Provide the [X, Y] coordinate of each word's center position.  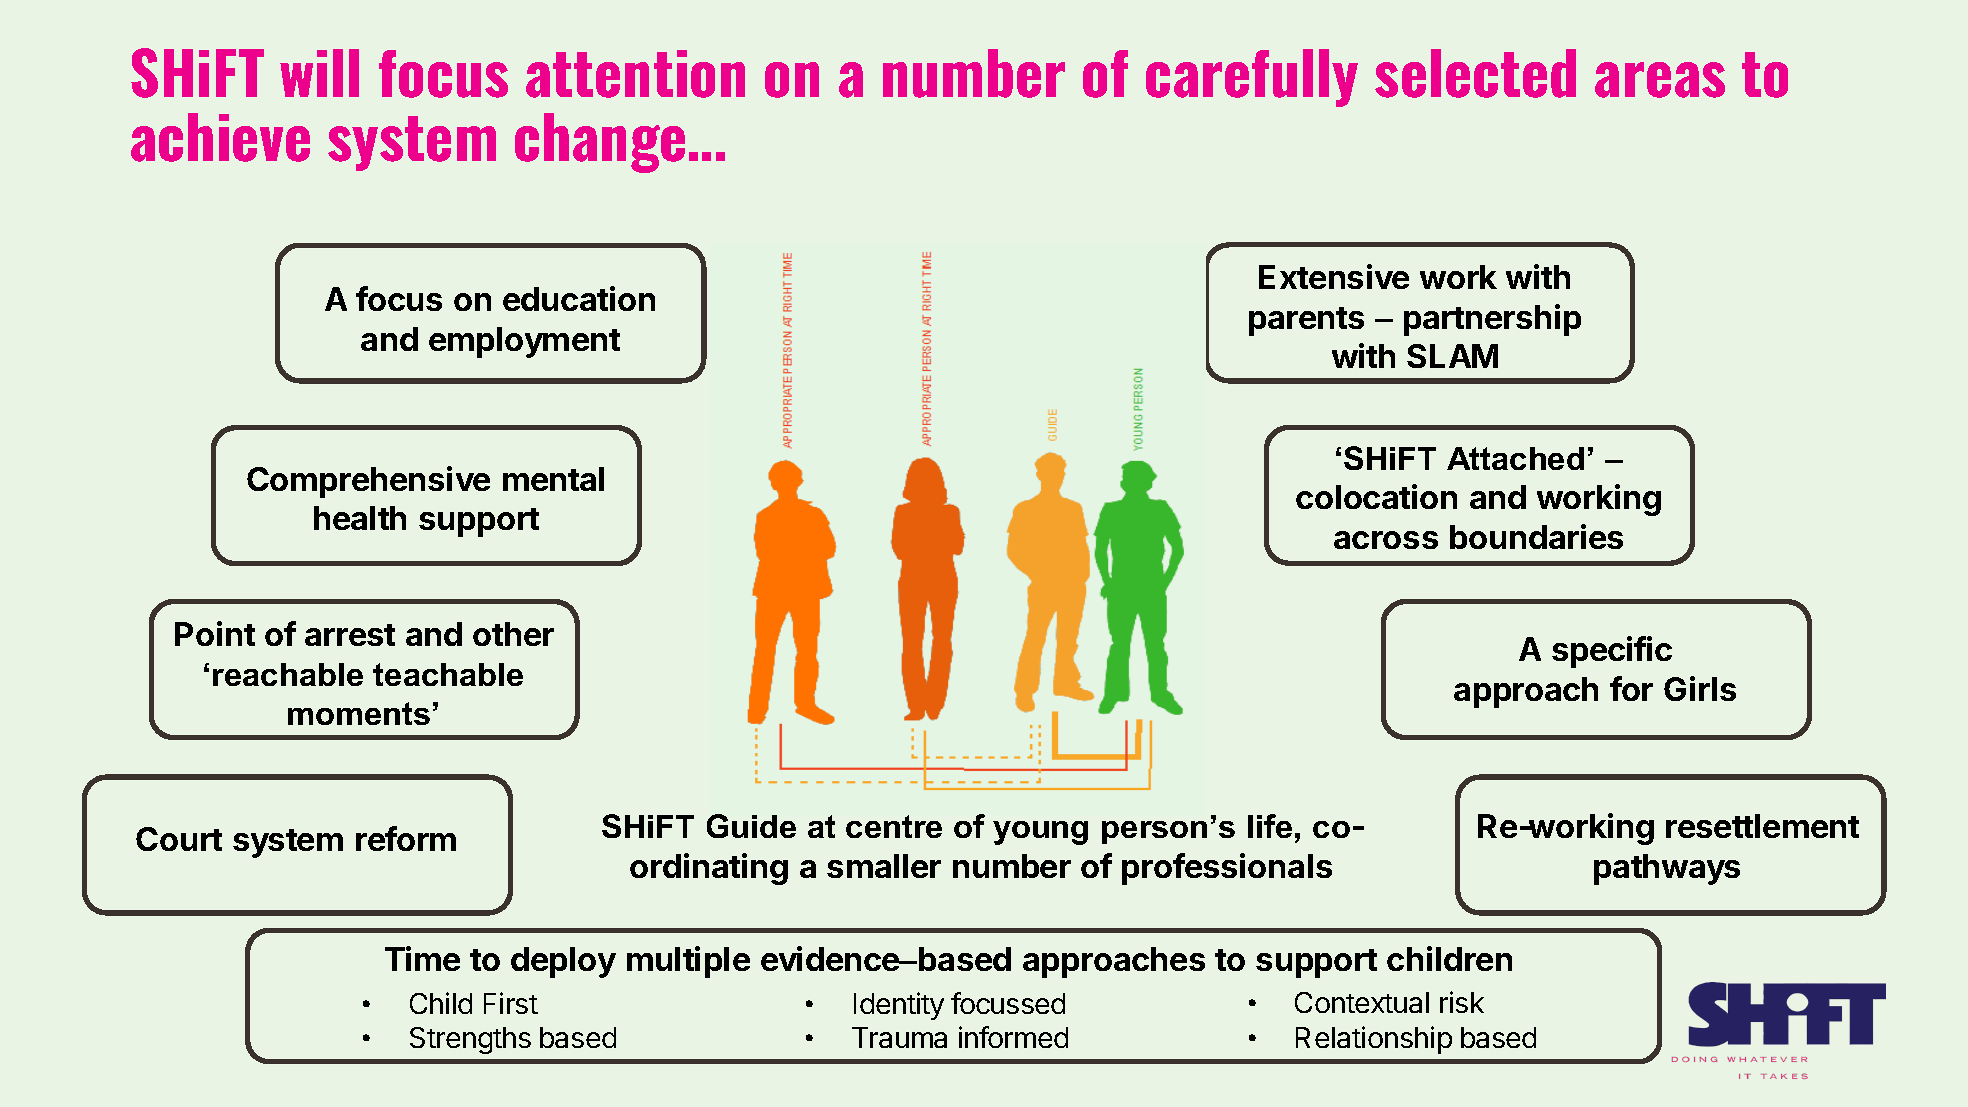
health [360, 518]
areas [1660, 80]
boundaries [1536, 536]
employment [524, 342]
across [1386, 540]
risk [1462, 1002]
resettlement [1762, 826]
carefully [1252, 78]
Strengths [470, 1040]
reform [406, 838]
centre [894, 826]
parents [1306, 321]
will [319, 73]
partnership [1492, 320]
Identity [899, 1006]
